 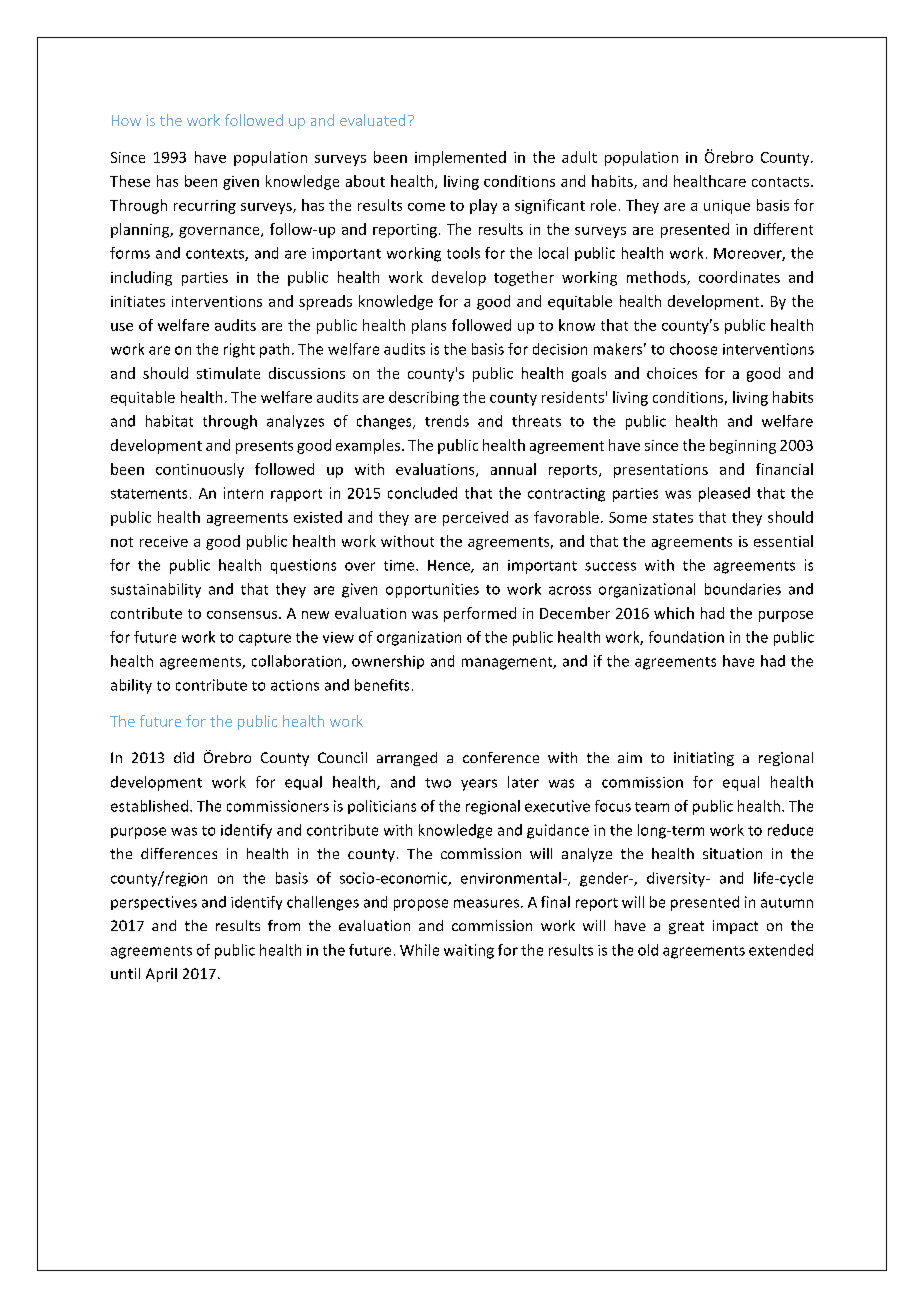 What do you see at coordinates (782, 182) in the document?
I see `contacts` at bounding box center [782, 182].
